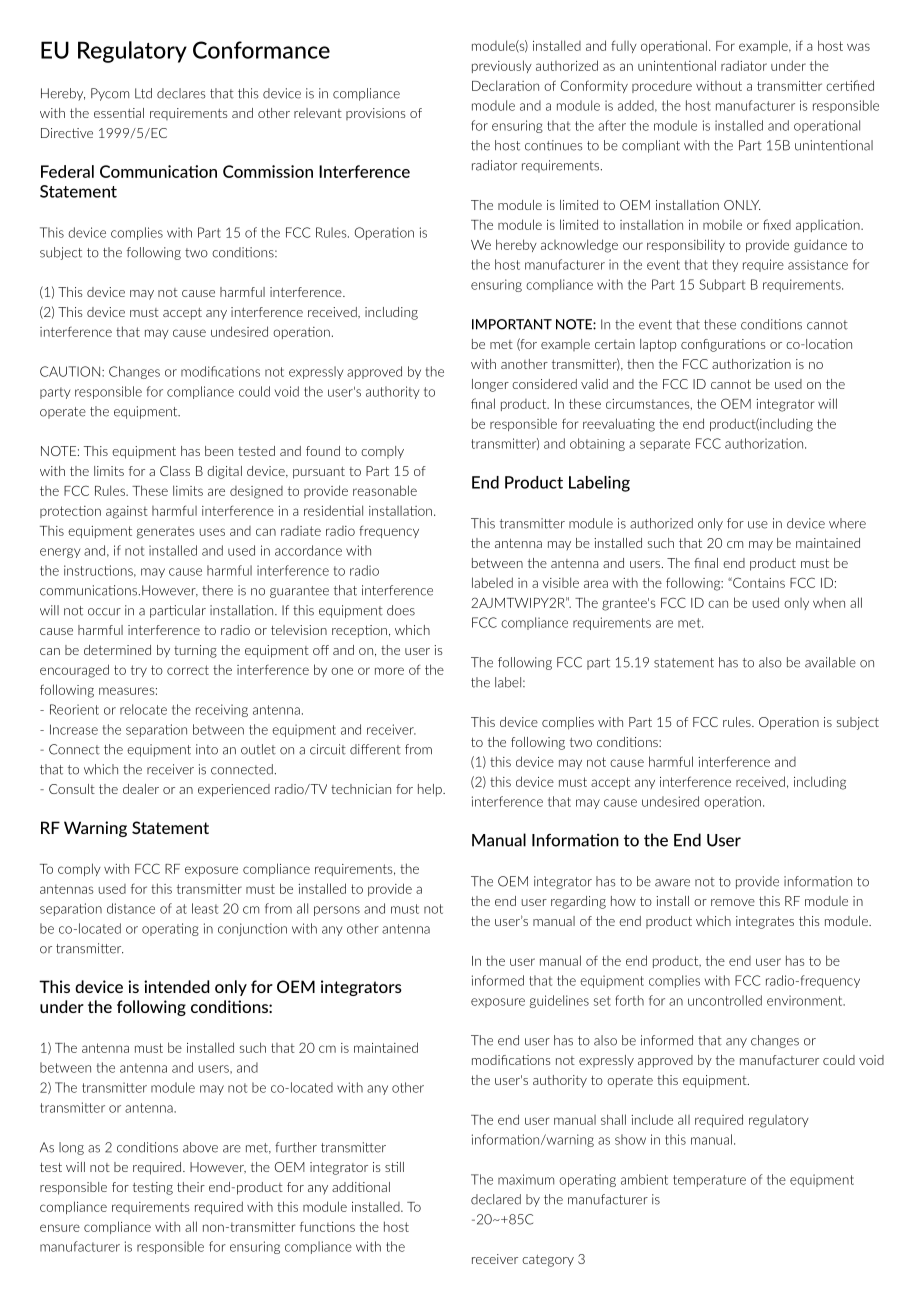  What do you see at coordinates (512, 324) in the document?
I see `IMPORTANT` at bounding box center [512, 324].
